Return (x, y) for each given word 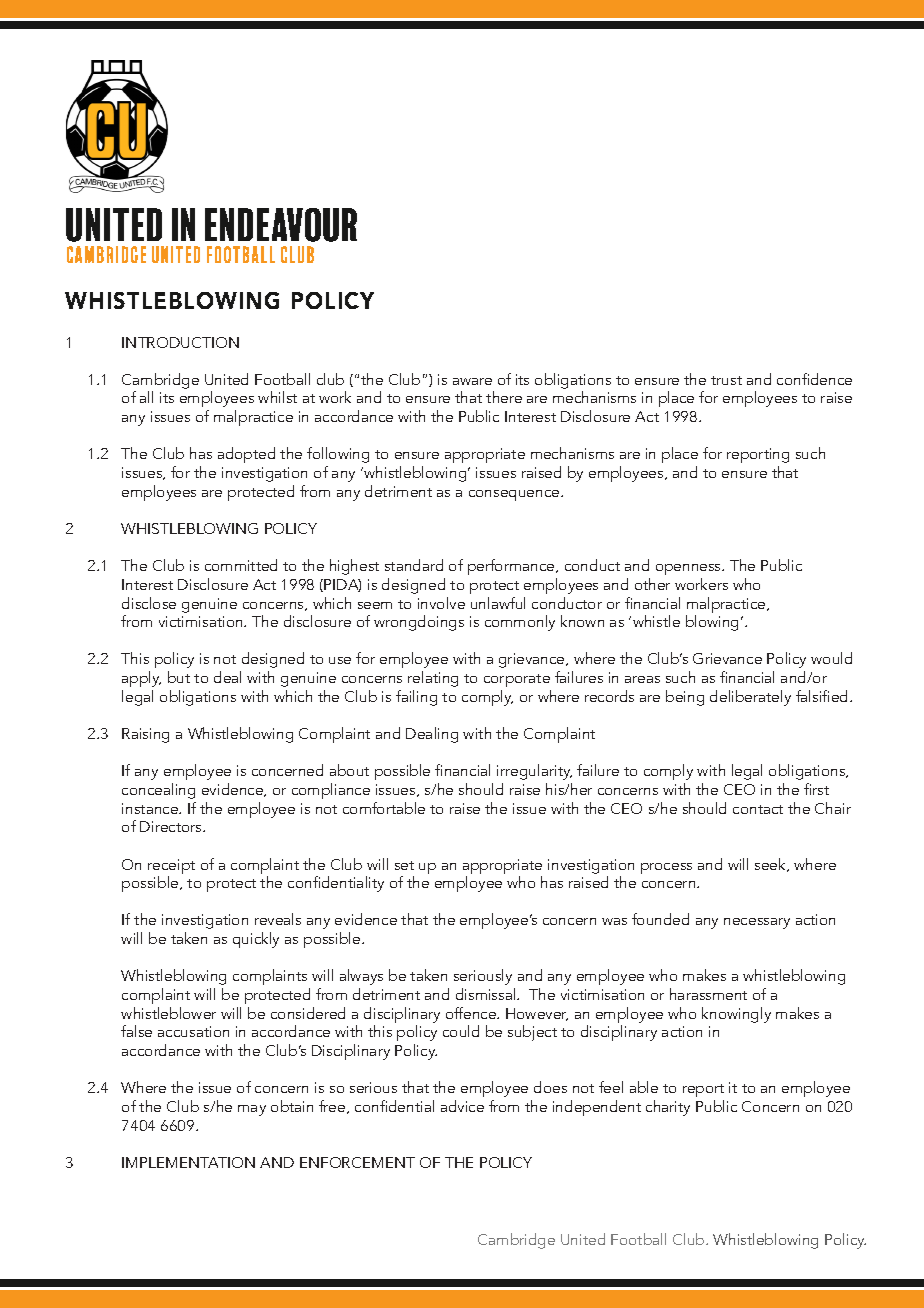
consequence (515, 495)
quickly (256, 940)
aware (472, 381)
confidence (814, 379)
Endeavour (281, 225)
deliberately (750, 698)
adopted (246, 455)
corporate (517, 682)
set (404, 865)
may (252, 1110)
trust (726, 380)
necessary (757, 923)
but (179, 677)
